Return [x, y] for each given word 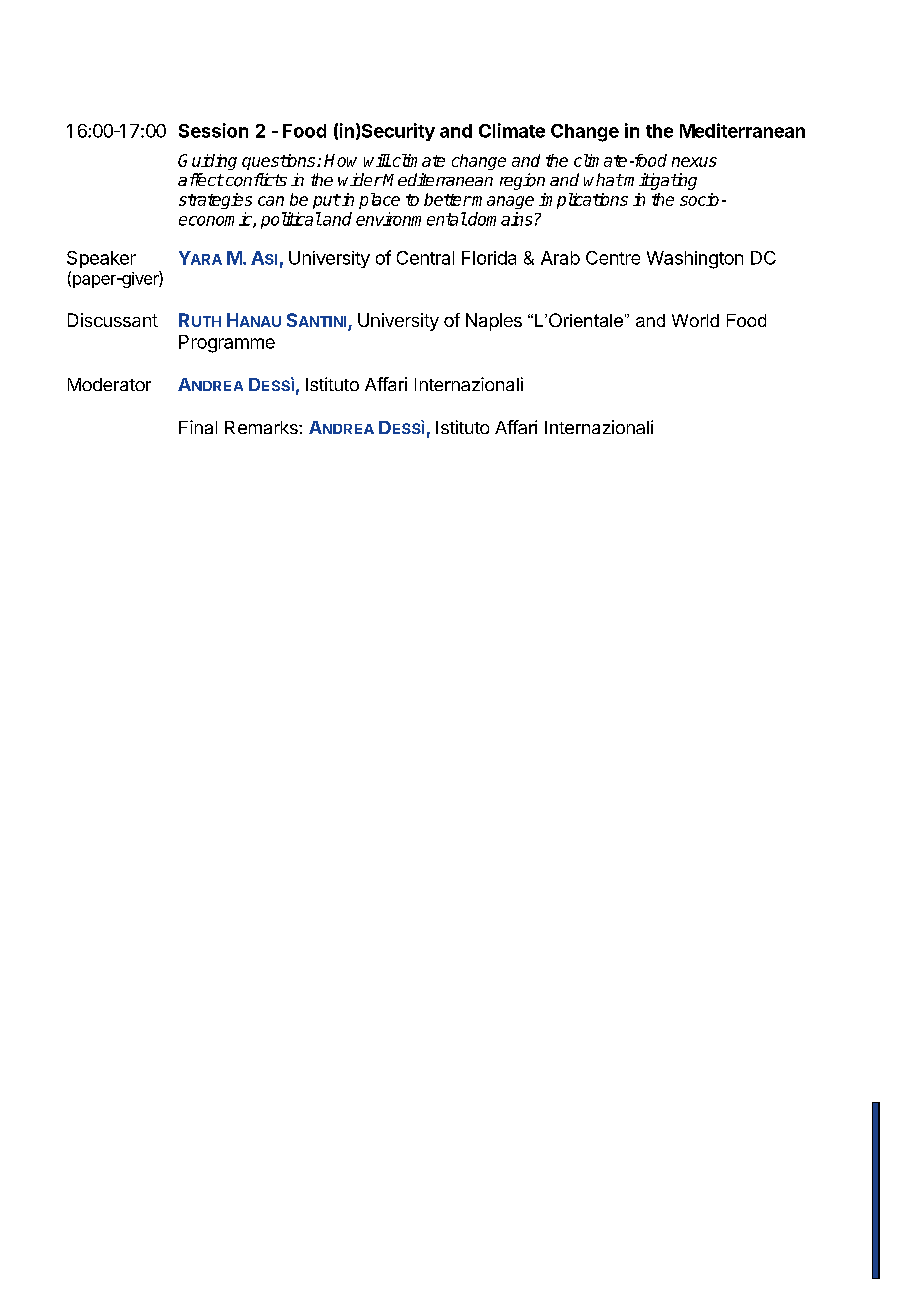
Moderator [109, 384]
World [695, 320]
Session [213, 130]
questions [280, 162]
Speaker [101, 259]
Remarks [262, 427]
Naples [494, 322]
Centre [613, 258]
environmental [411, 219]
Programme [227, 344]
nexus [694, 162]
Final [198, 427]
